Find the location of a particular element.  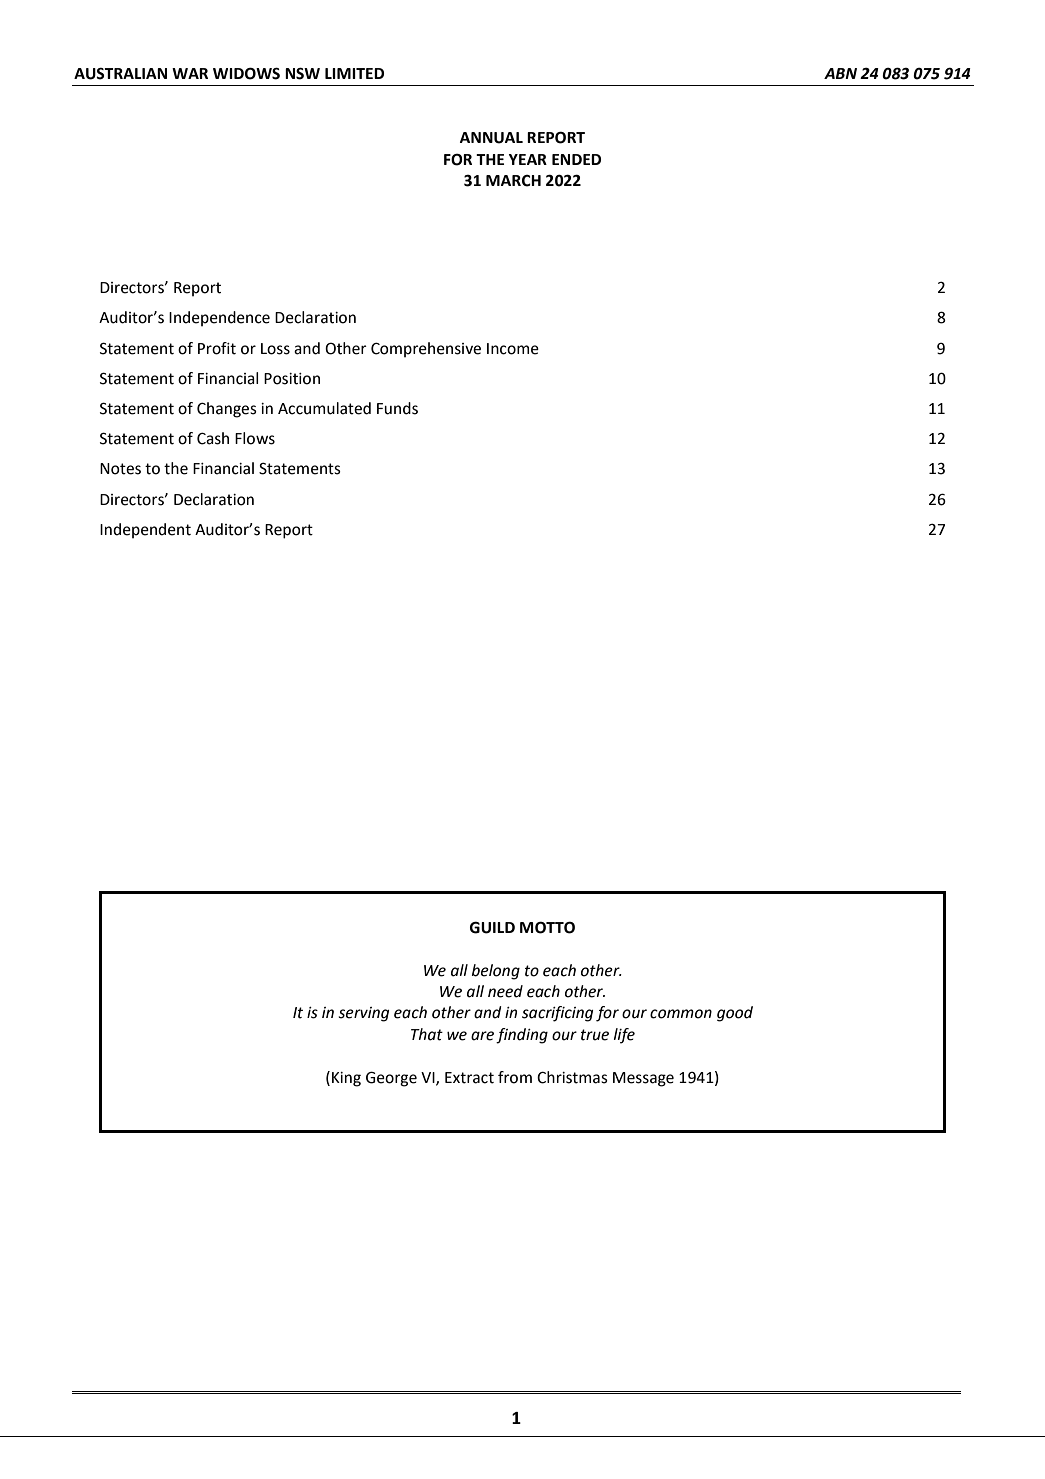

MOTTO is located at coordinates (547, 927).
